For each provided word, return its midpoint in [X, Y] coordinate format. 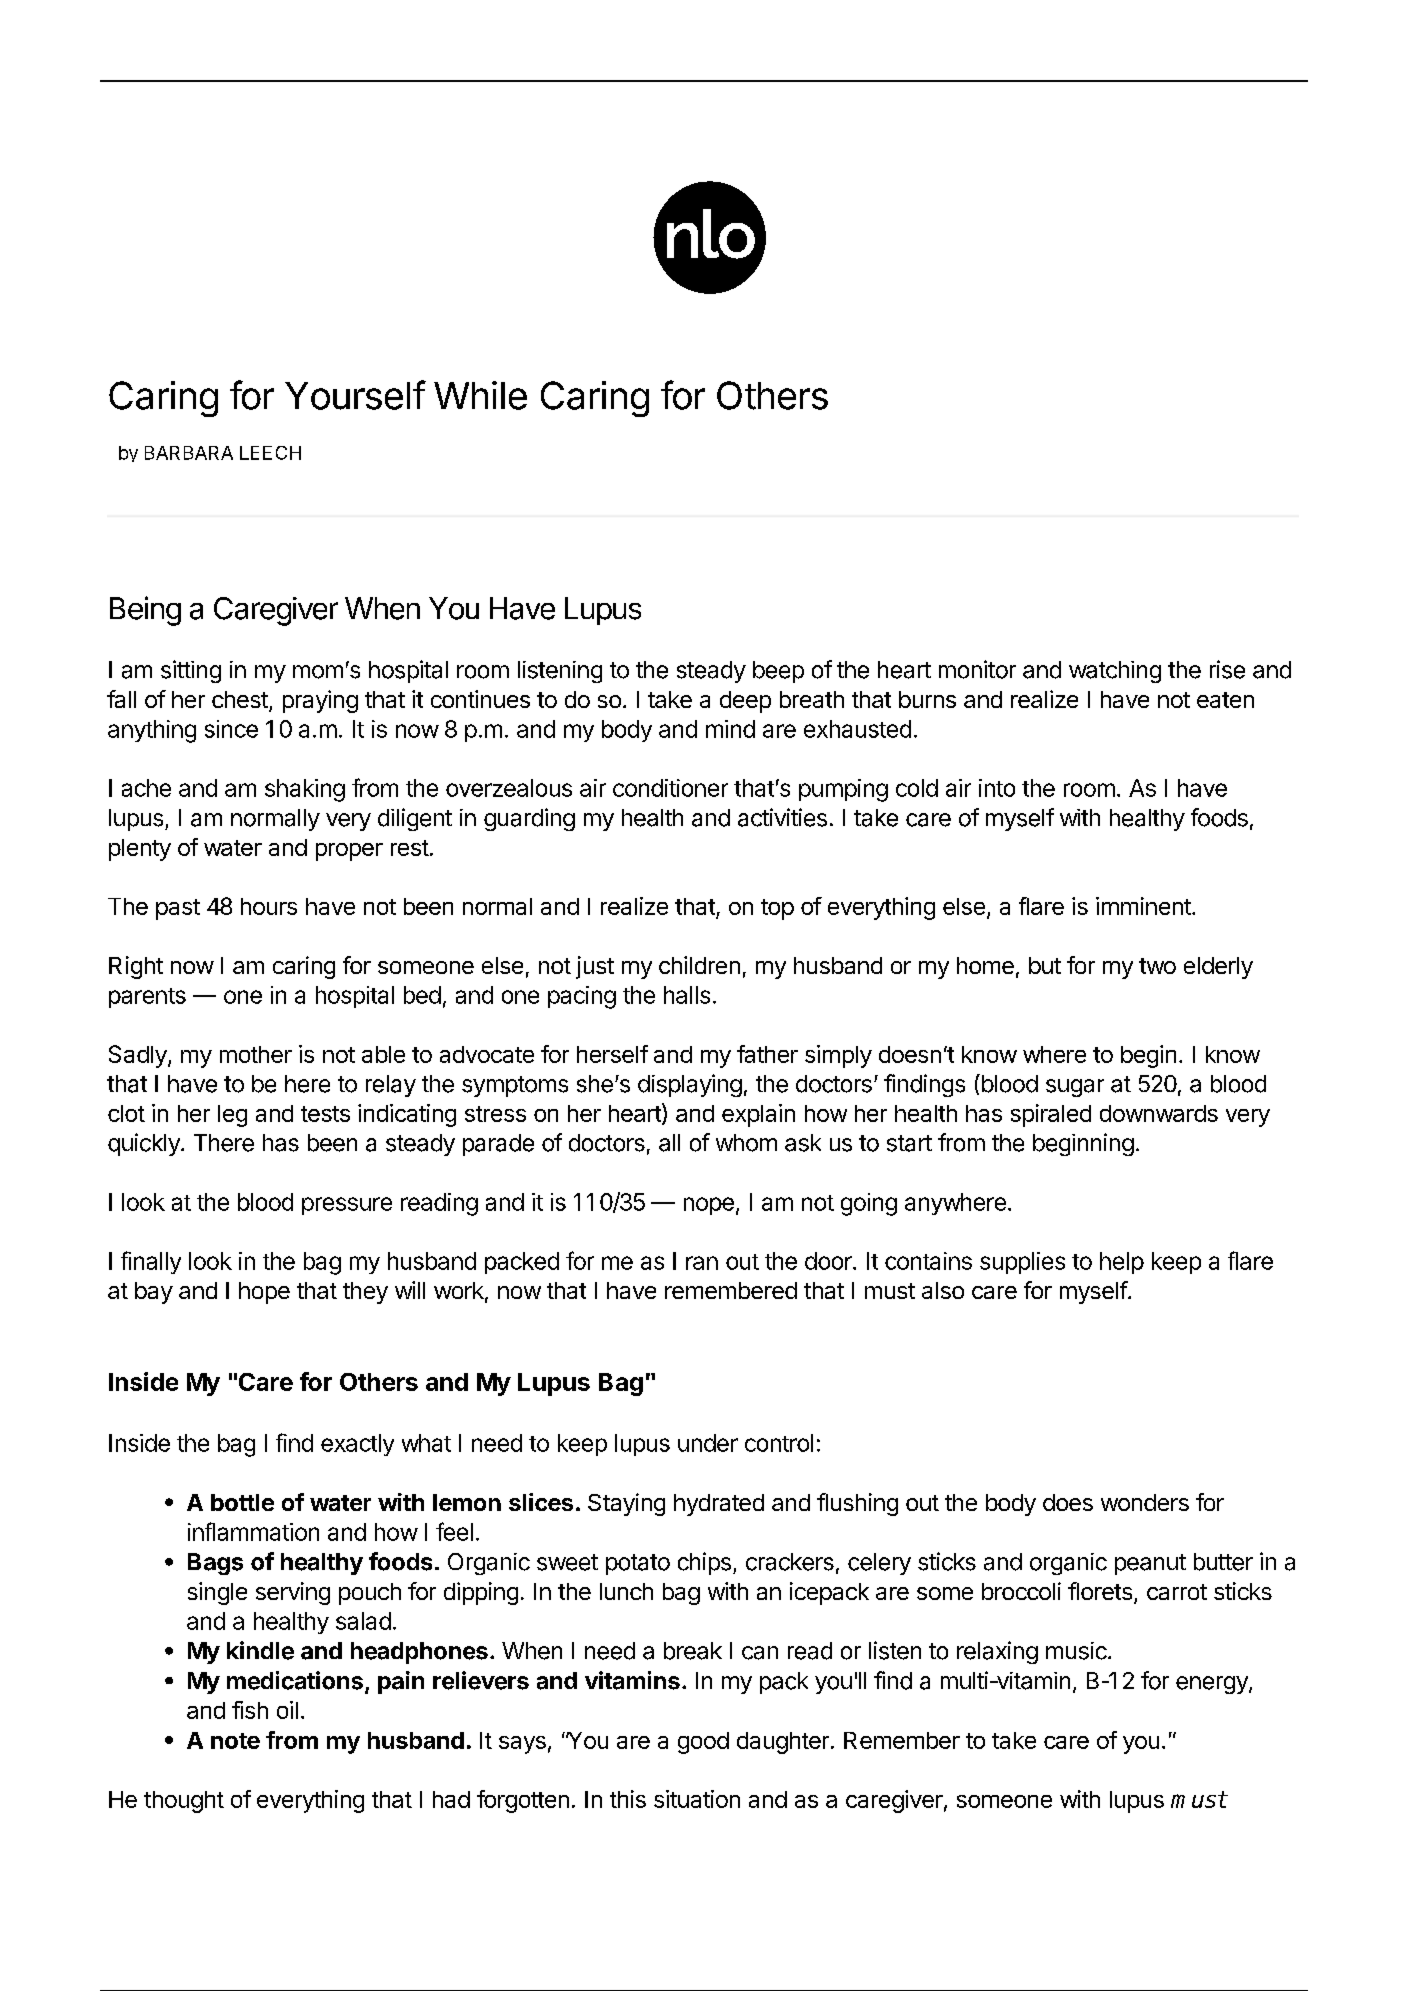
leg [232, 1116]
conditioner [670, 788]
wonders [1145, 1502]
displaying [690, 1085]
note [235, 1741]
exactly [357, 1445]
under [708, 1443]
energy [1213, 1685]
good [703, 1743]
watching [1115, 672]
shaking [305, 790]
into [997, 788]
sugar [1075, 1088]
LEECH [270, 453]
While [480, 395]
